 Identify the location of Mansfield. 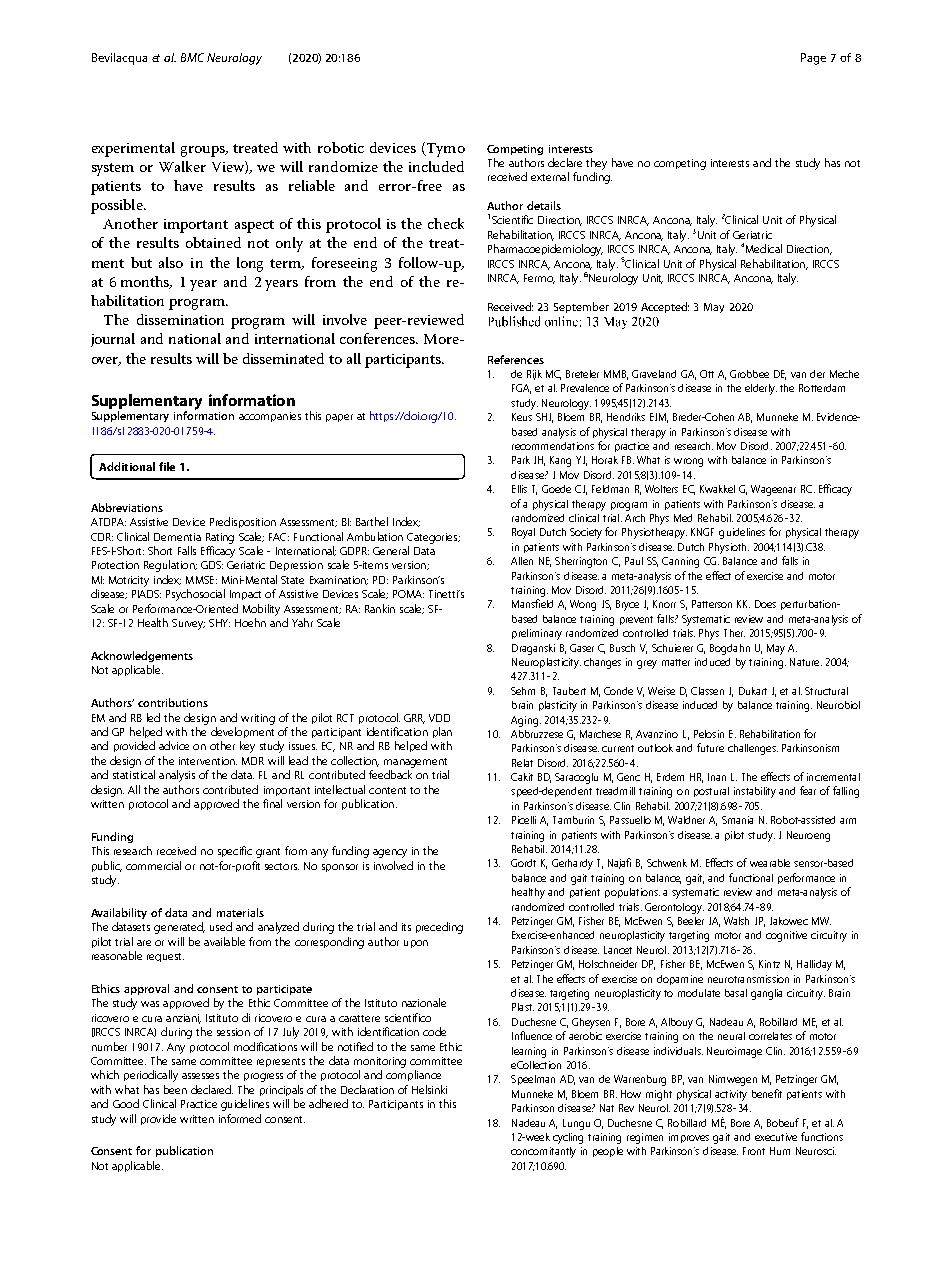
(532, 603).
